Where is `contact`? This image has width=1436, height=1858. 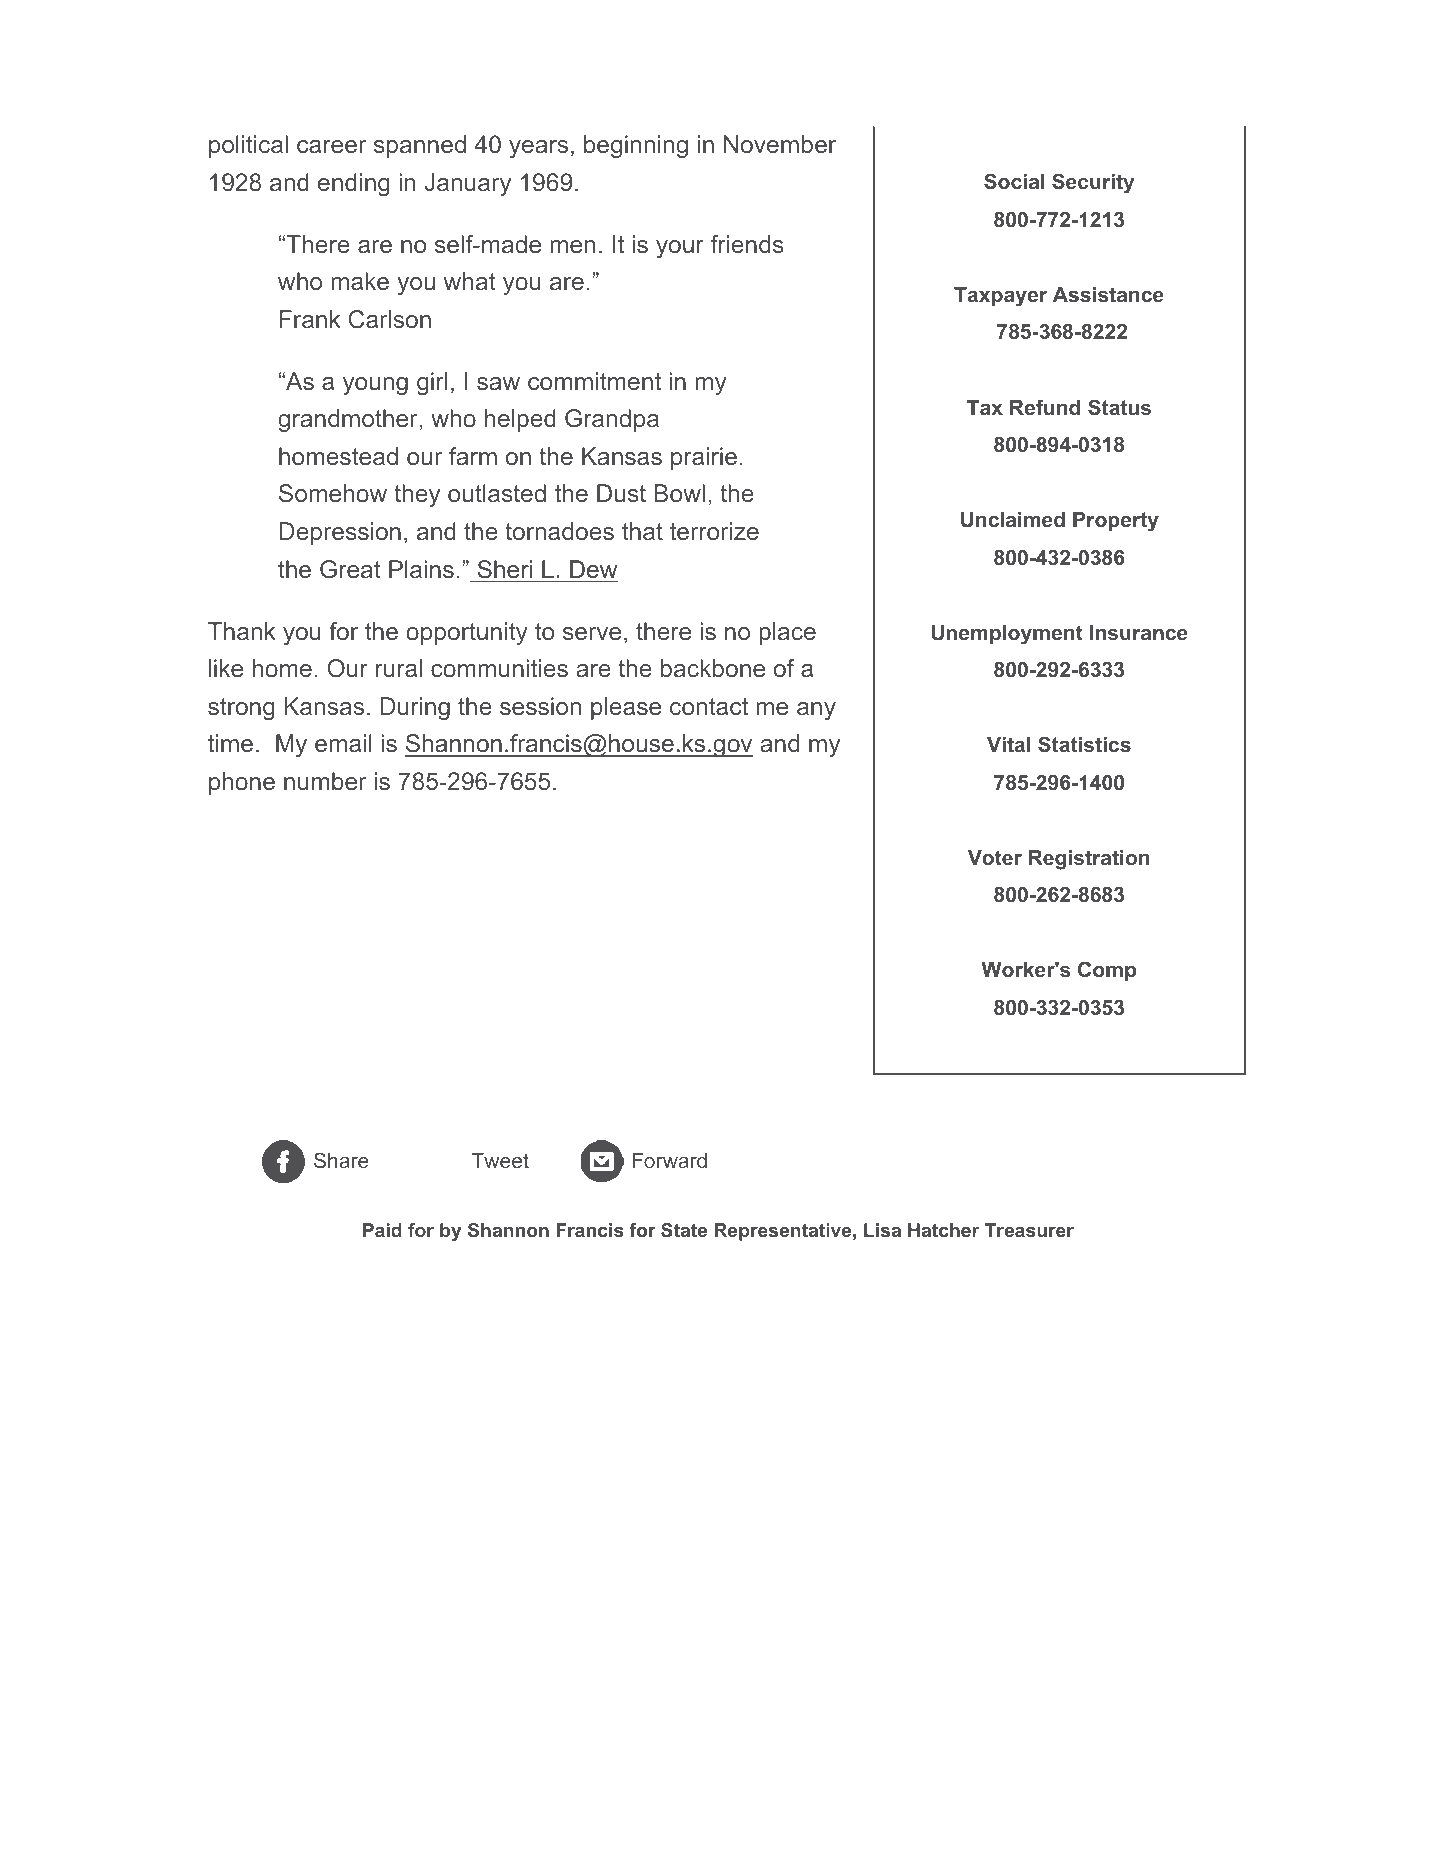 contact is located at coordinates (709, 706).
